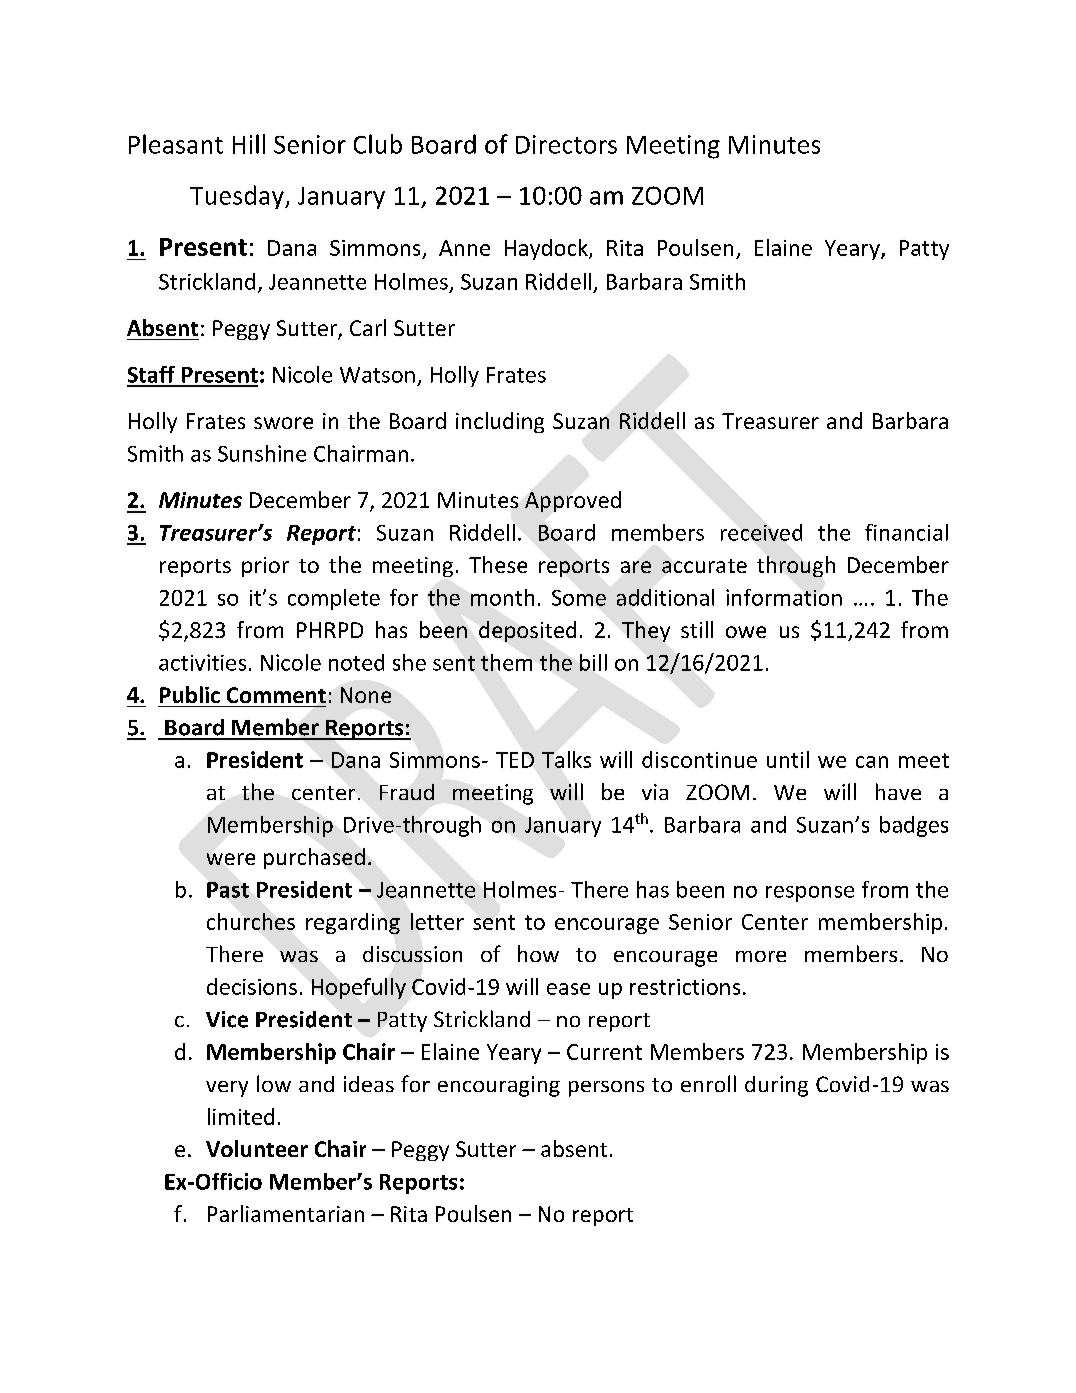 The width and height of the image is (1076, 1393). Describe the element at coordinates (276, 695) in the image. I see `Comment` at that location.
